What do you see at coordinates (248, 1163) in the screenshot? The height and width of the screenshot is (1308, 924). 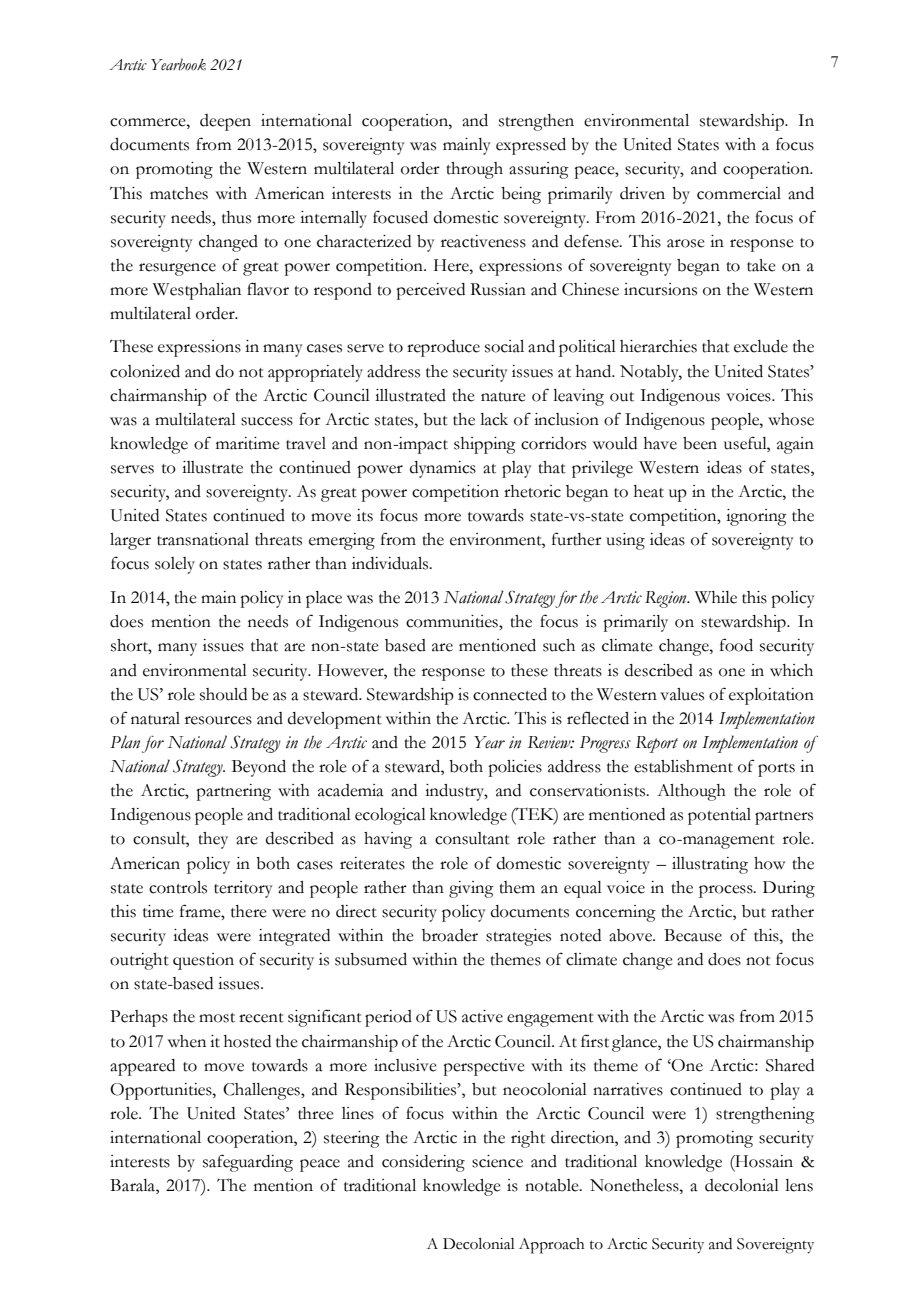 I see `safeguarding` at bounding box center [248, 1163].
